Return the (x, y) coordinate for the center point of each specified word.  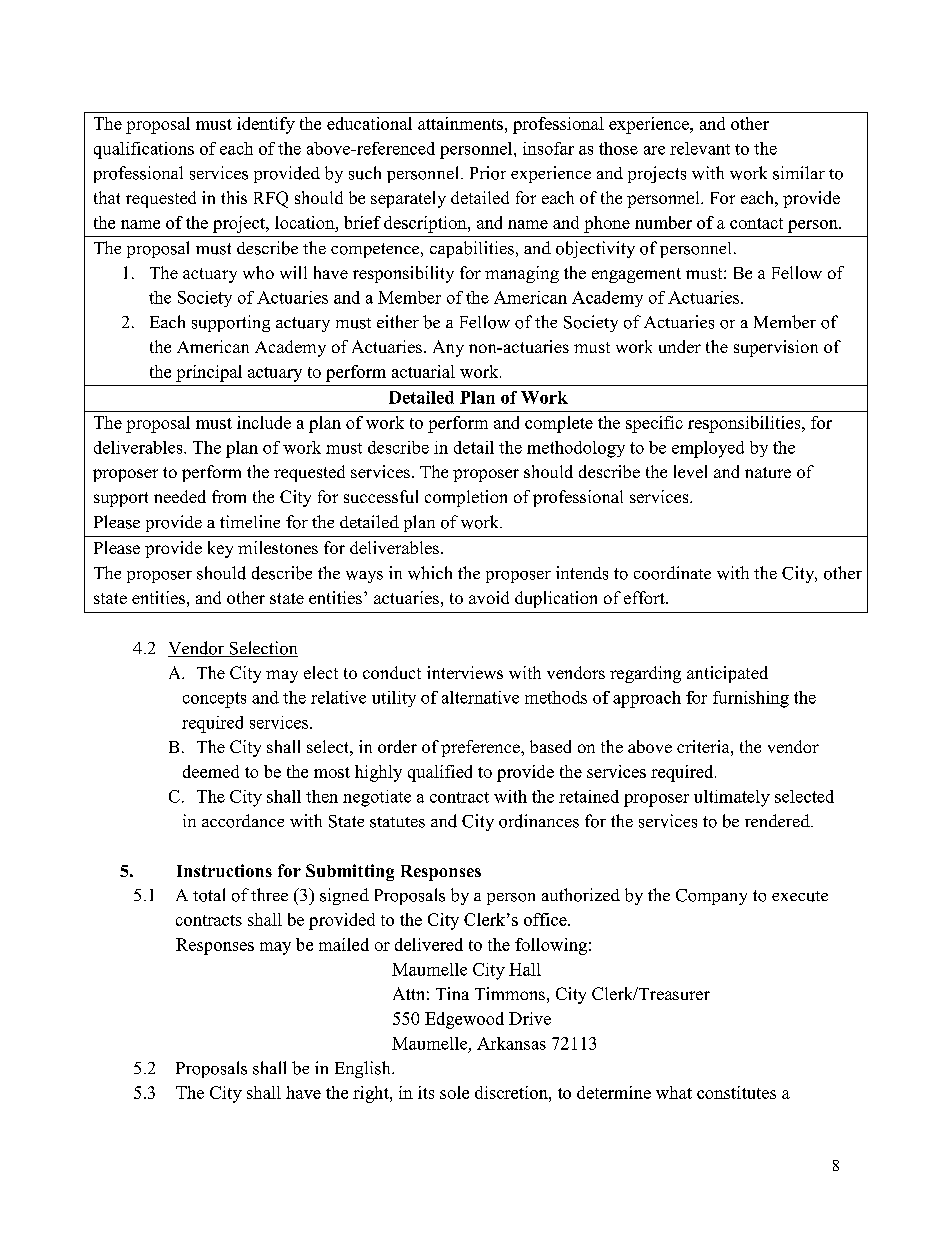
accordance (243, 821)
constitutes (736, 1092)
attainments (460, 123)
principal (209, 373)
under (680, 346)
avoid (489, 597)
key (220, 549)
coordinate (672, 573)
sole (454, 1092)
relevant (700, 148)
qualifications (144, 150)
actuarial (423, 371)
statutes (397, 822)
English (364, 1069)
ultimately (732, 798)
